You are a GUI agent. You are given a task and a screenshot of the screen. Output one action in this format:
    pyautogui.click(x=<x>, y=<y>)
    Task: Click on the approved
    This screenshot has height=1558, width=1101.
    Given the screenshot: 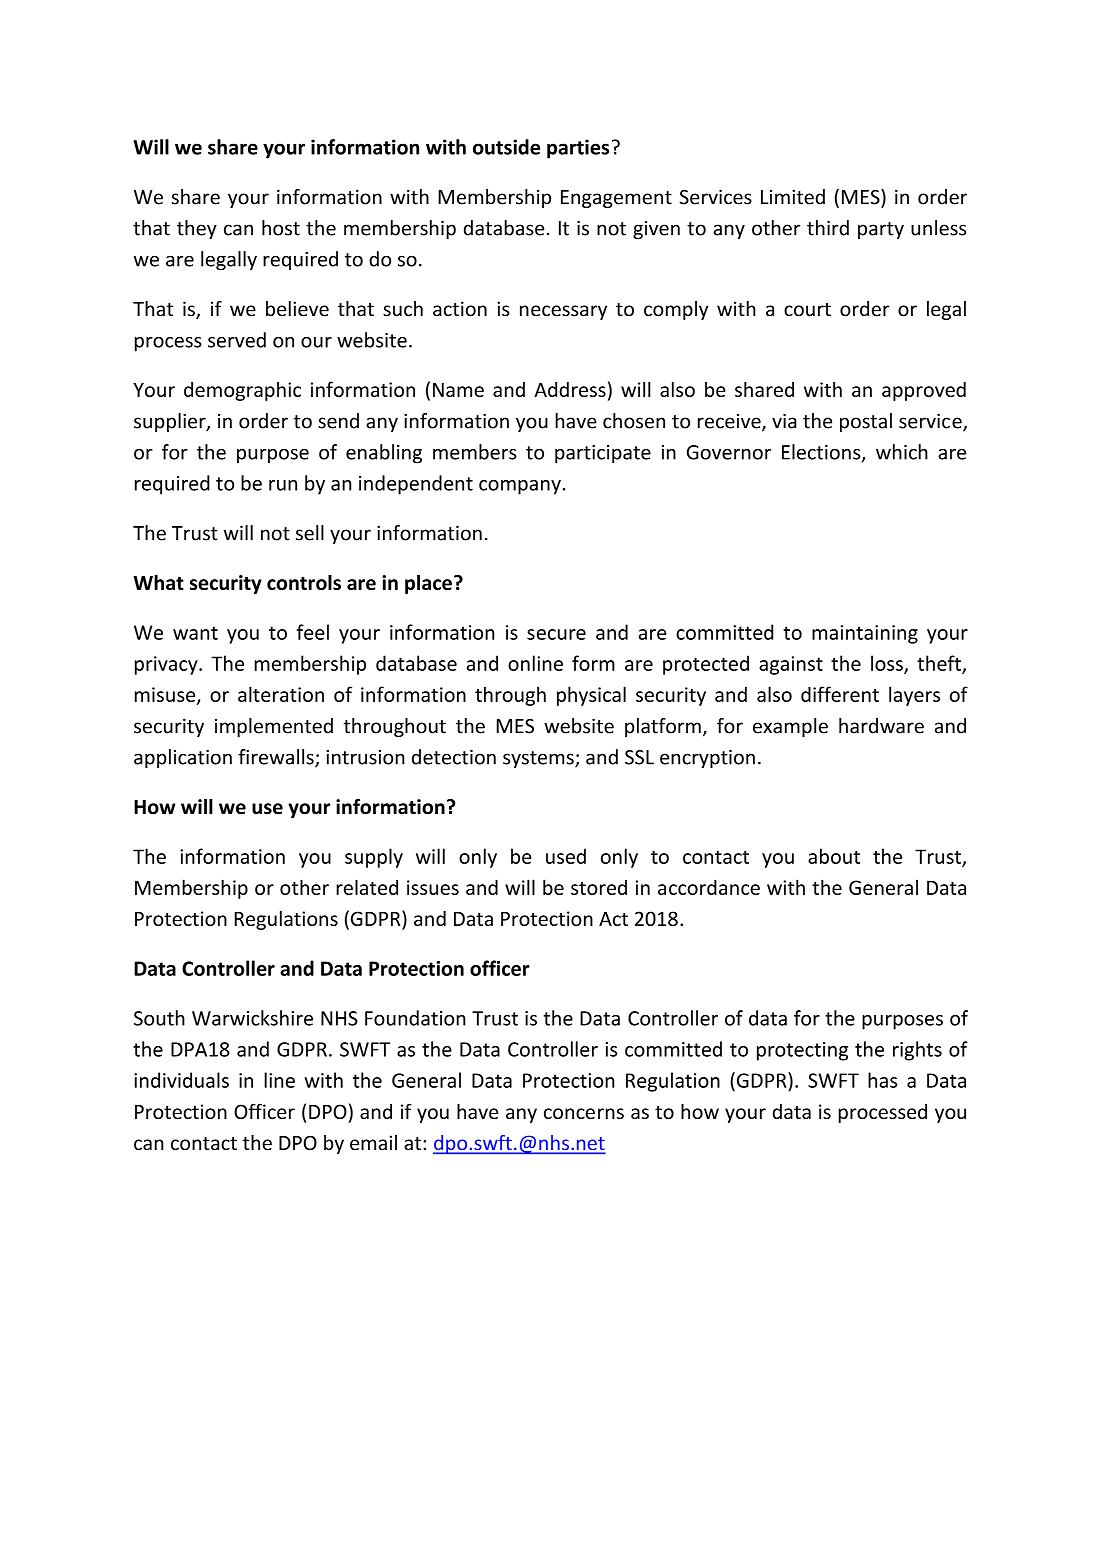 What is the action you would take?
    pyautogui.click(x=924, y=391)
